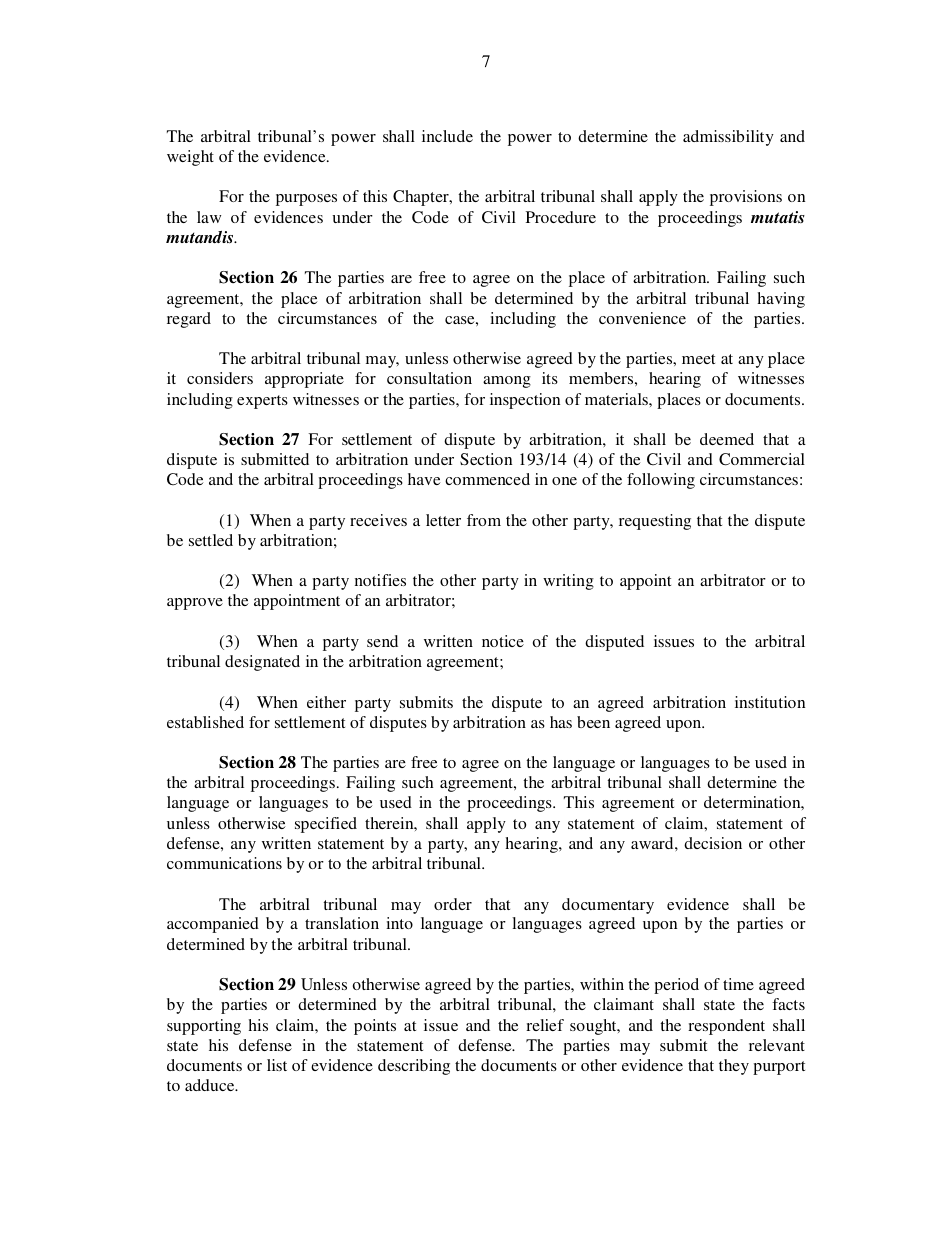  What do you see at coordinates (655, 522) in the document?
I see `requesting` at bounding box center [655, 522].
